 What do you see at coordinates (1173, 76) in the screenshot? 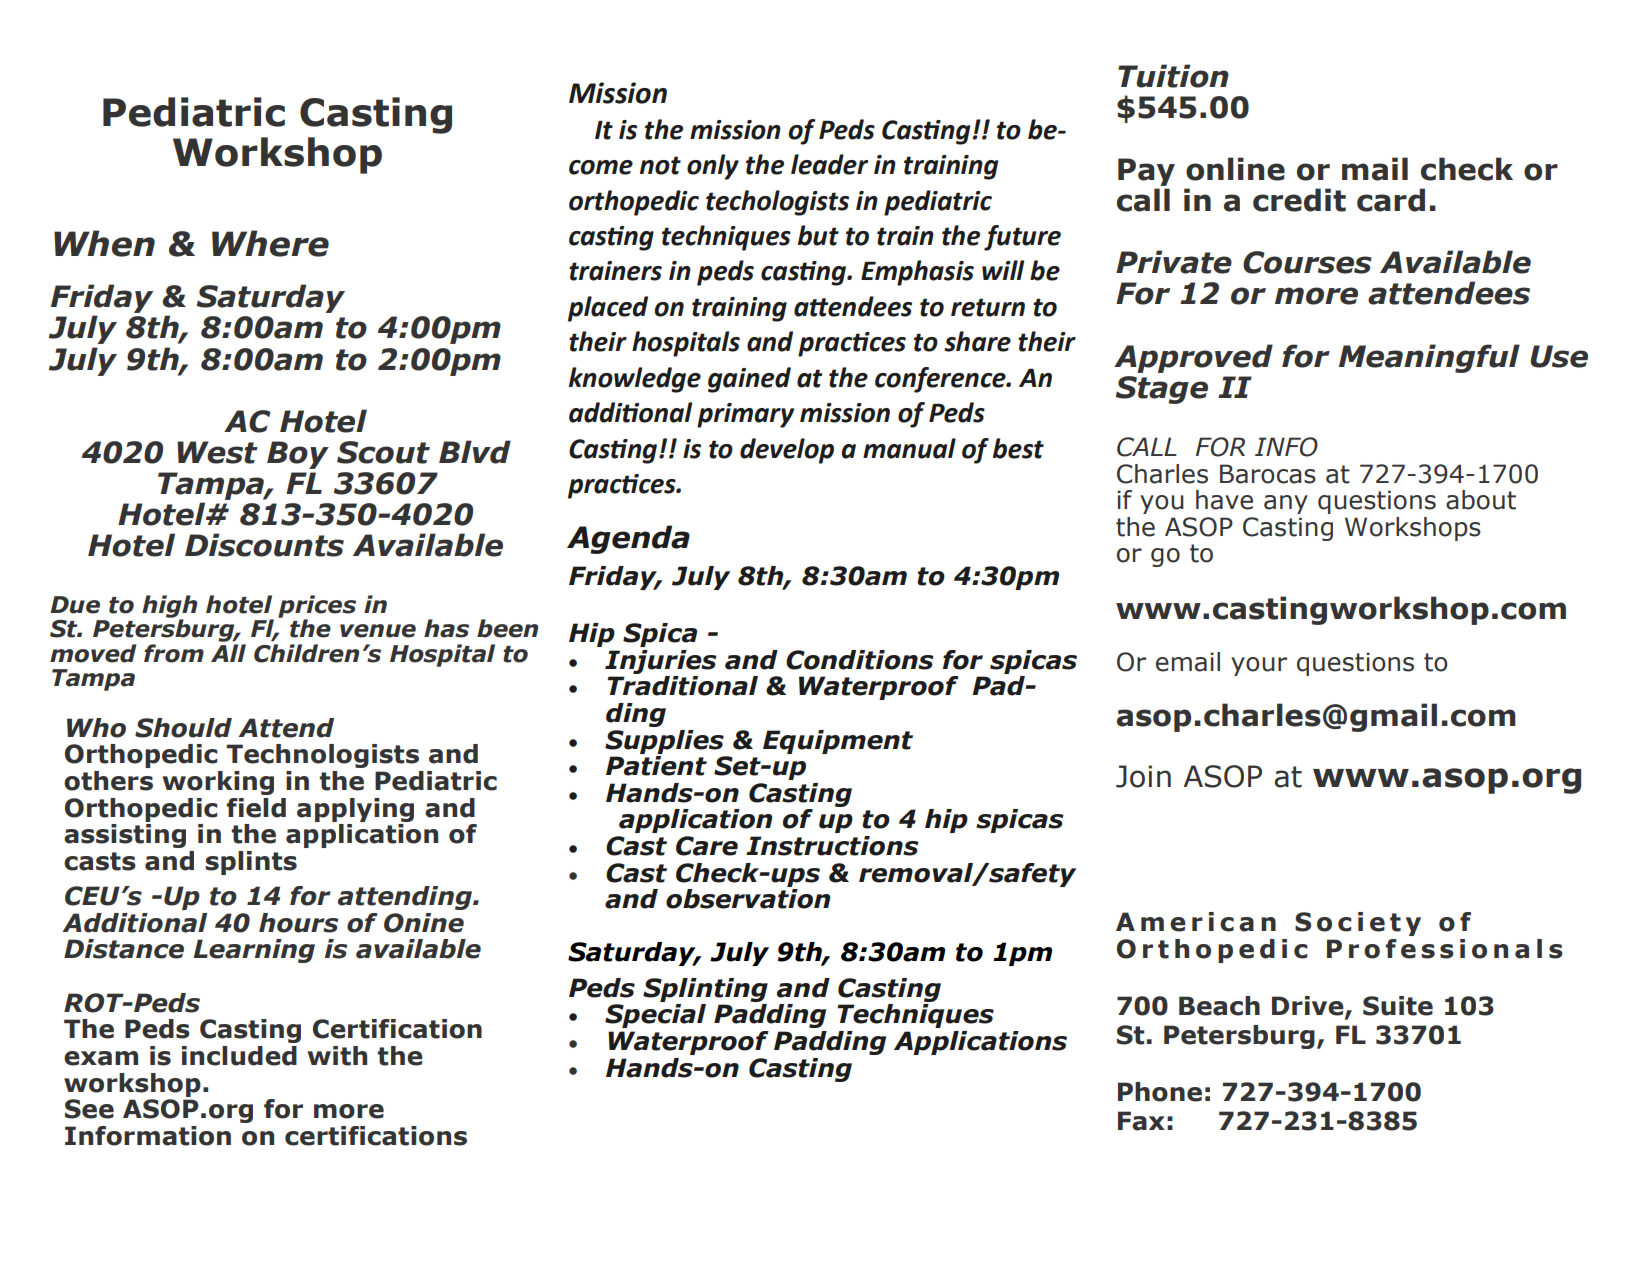
I see `Tuition` at bounding box center [1173, 76].
